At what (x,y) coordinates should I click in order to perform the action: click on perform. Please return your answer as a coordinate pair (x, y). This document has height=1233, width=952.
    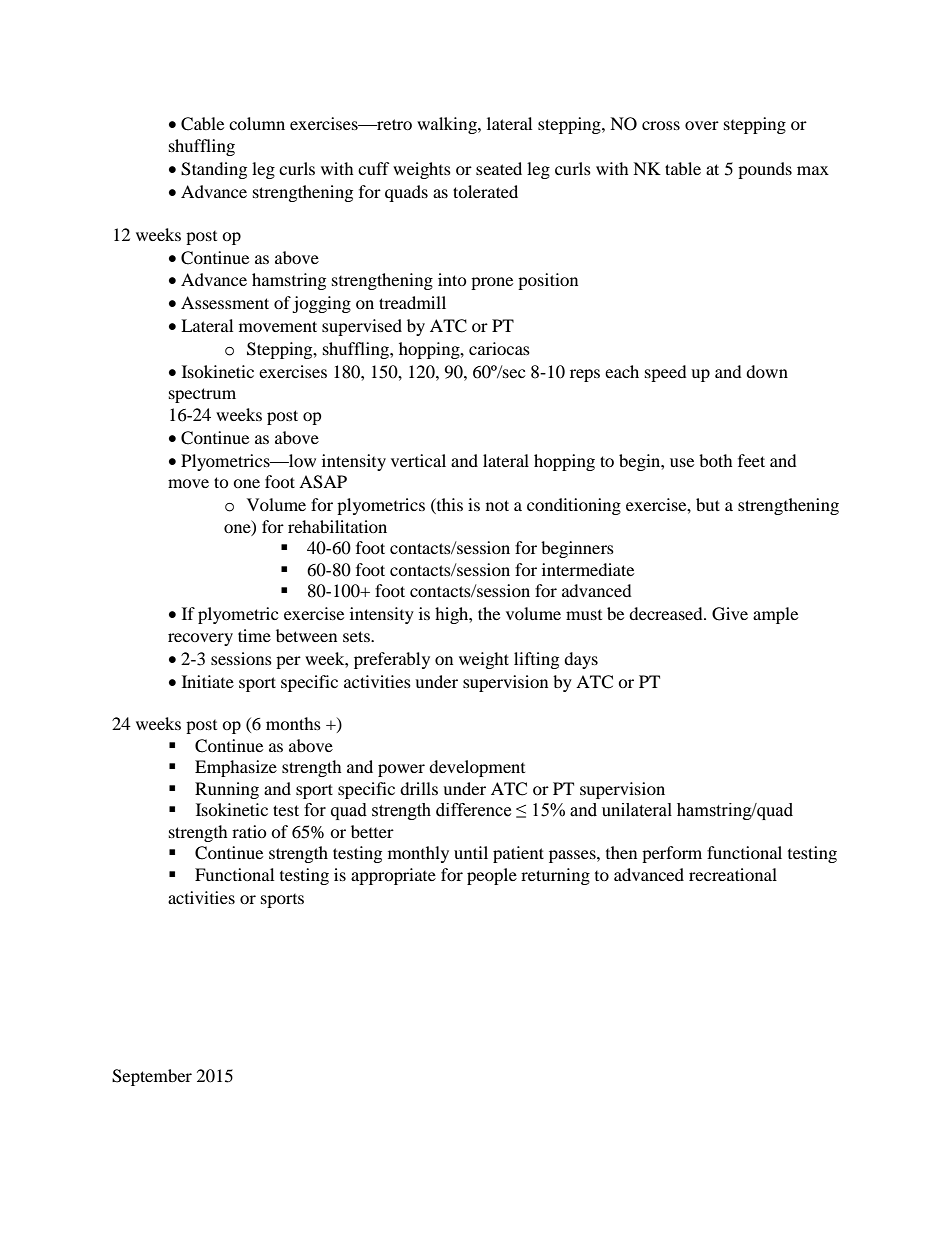
    Looking at the image, I should click on (672, 854).
